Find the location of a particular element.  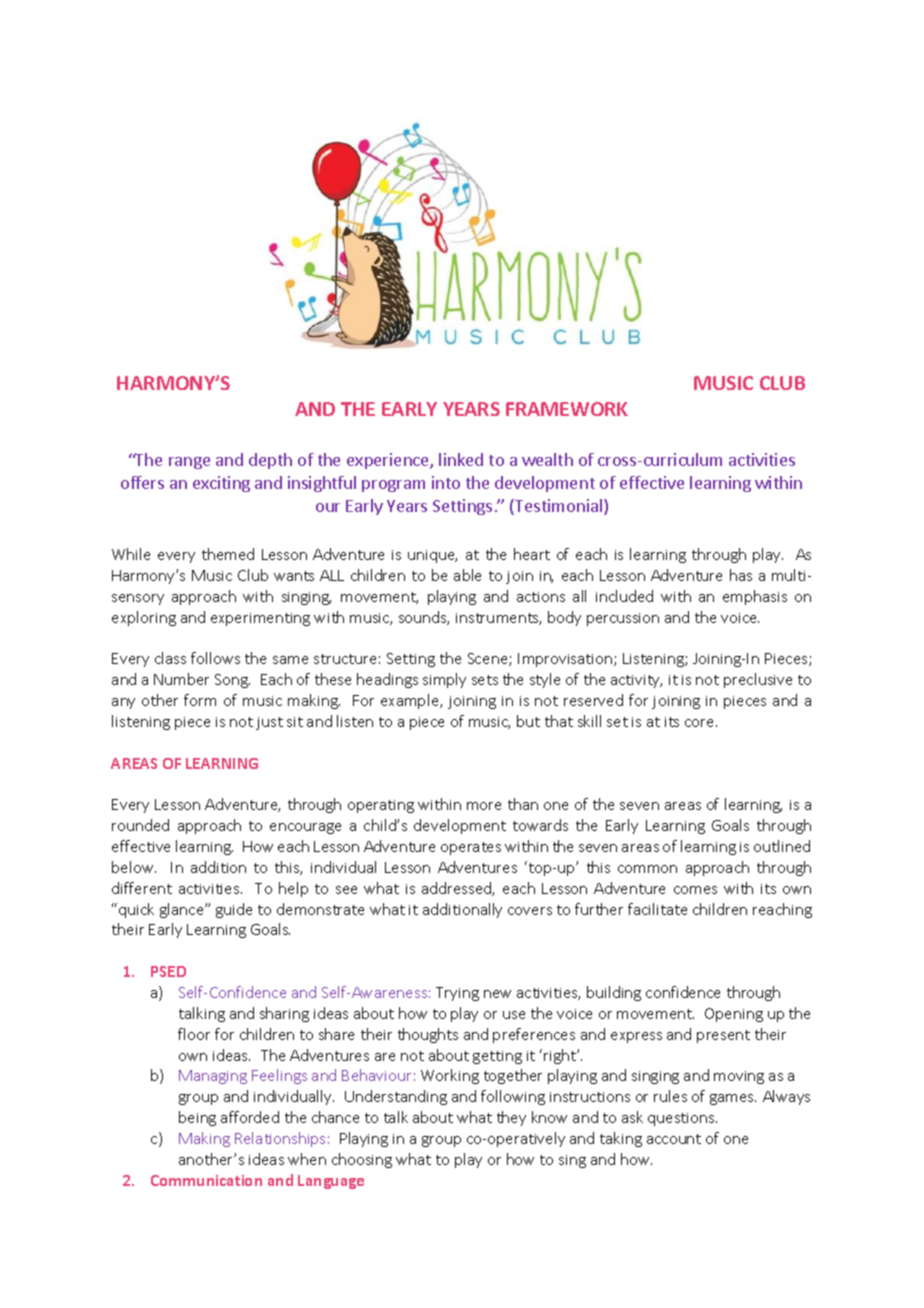

rounded is located at coordinates (140, 825).
